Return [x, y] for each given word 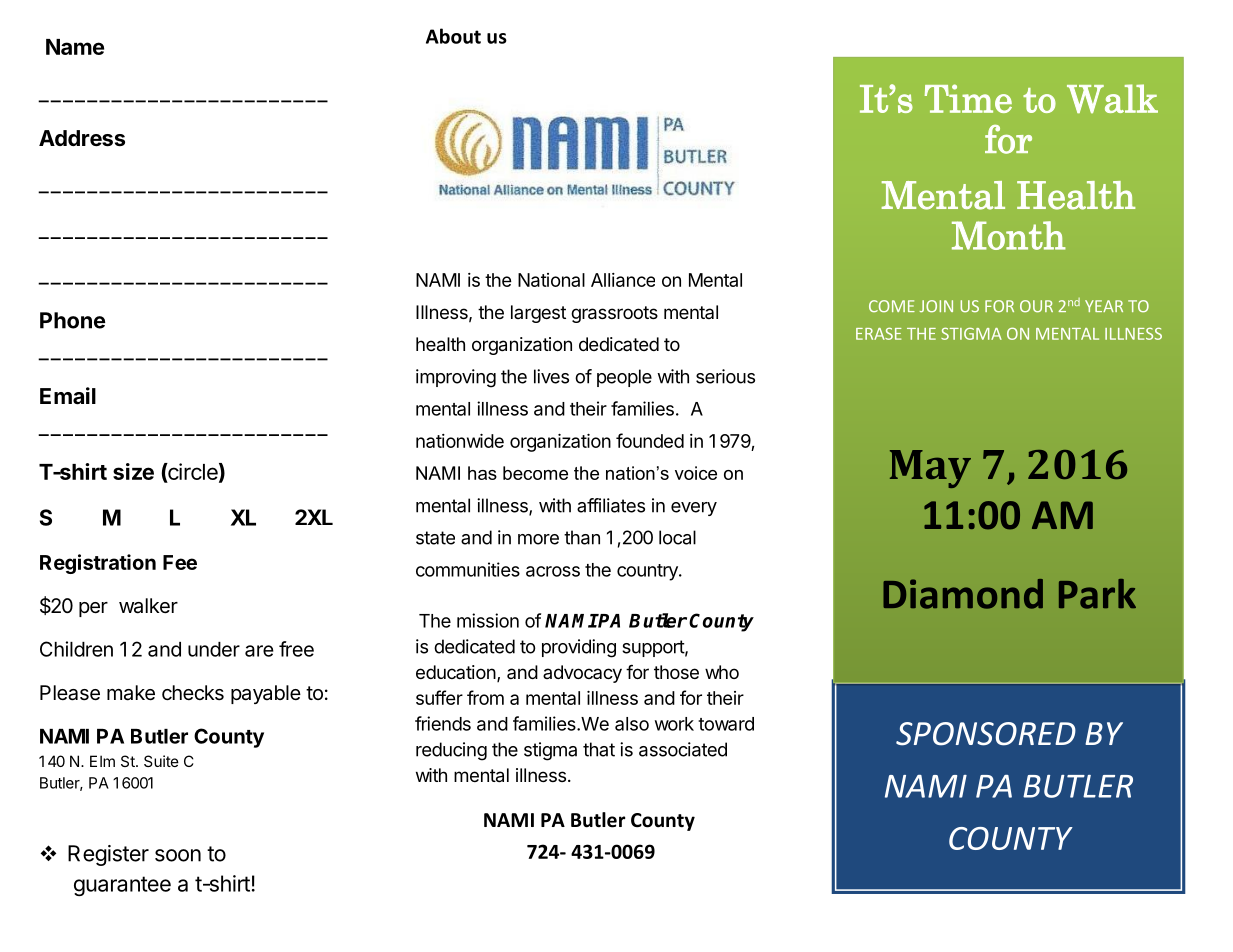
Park [1097, 594]
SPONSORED [986, 734]
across [553, 571]
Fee [180, 562]
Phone [73, 320]
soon [178, 855]
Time [968, 98]
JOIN [936, 306]
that [599, 749]
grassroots [614, 314]
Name [75, 47]
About [453, 36]
